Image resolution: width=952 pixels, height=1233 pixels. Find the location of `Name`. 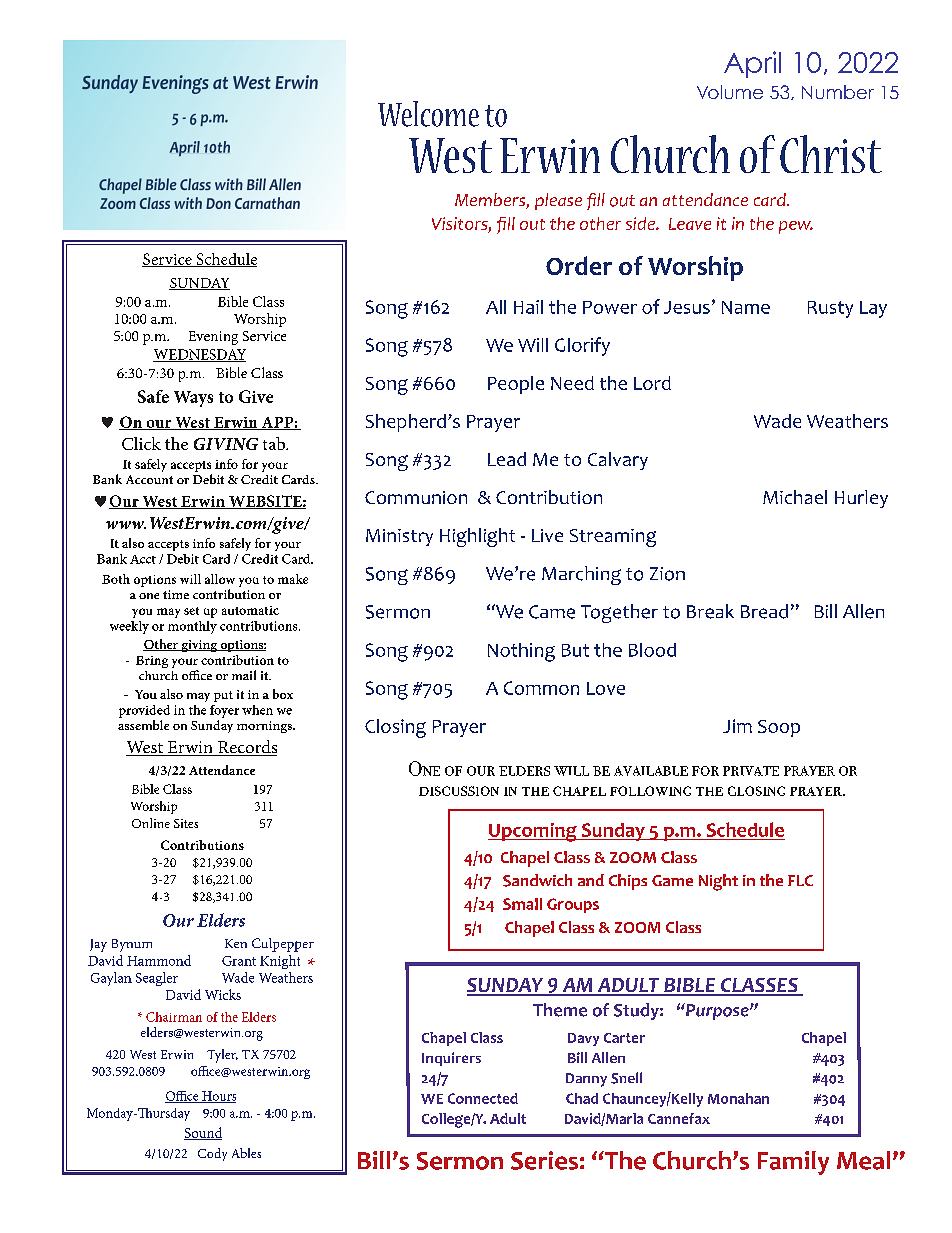

Name is located at coordinates (746, 307).
